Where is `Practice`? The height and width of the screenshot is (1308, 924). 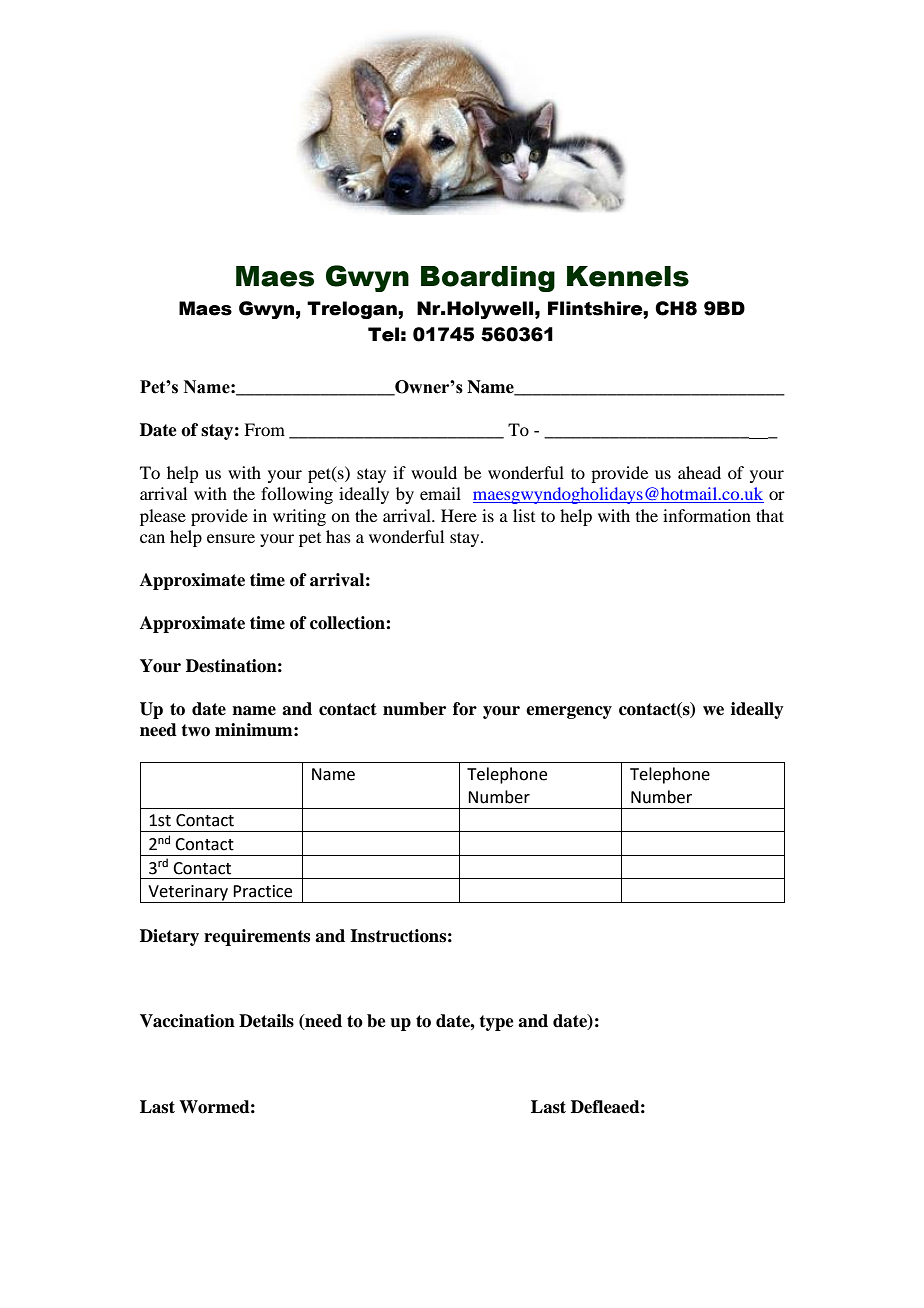
Practice is located at coordinates (262, 891).
